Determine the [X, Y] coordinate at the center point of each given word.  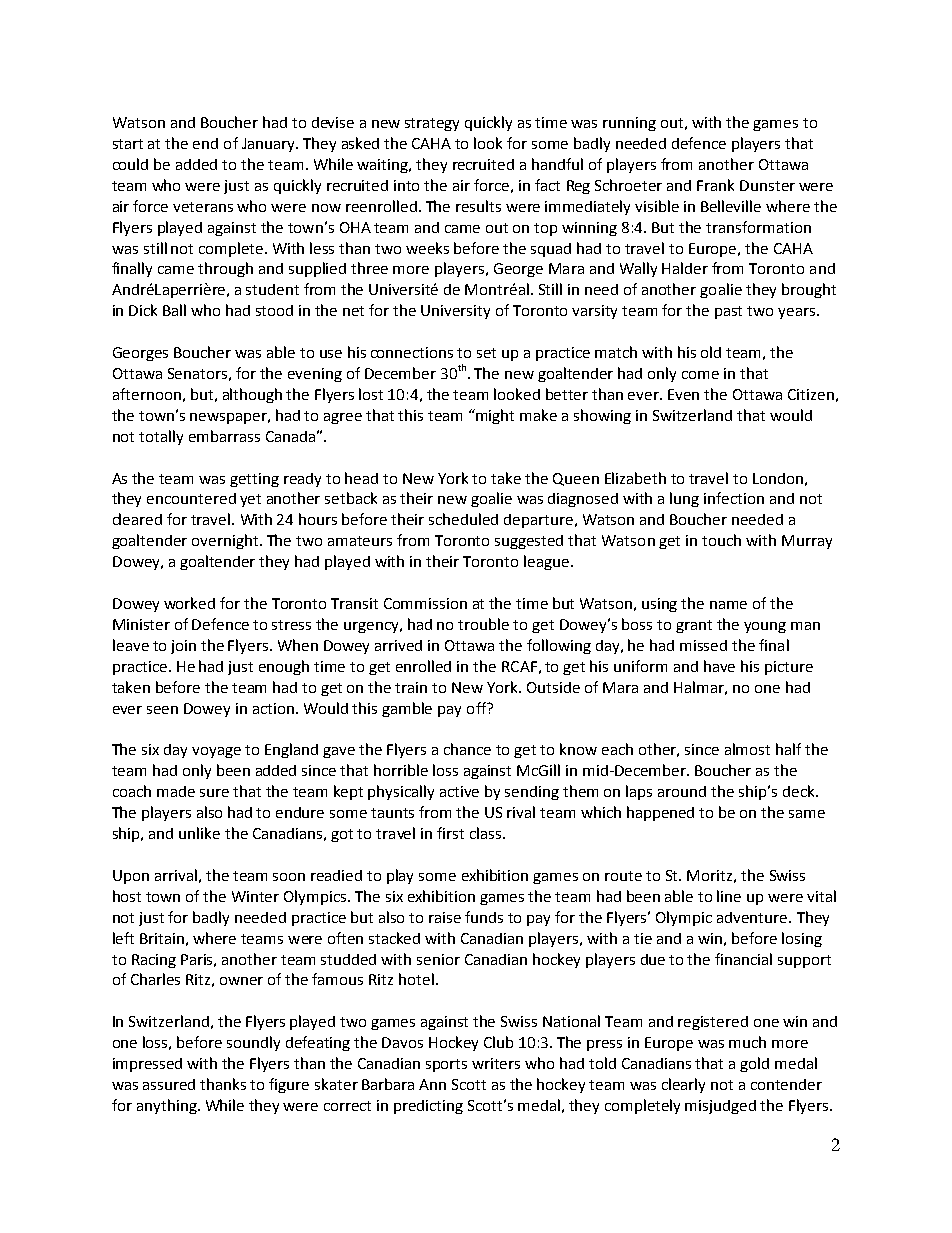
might [495, 416]
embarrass [224, 436]
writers [496, 1063]
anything [168, 1106]
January [269, 145]
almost [747, 749]
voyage [216, 752]
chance [467, 749]
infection [734, 498]
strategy [432, 124]
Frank [715, 185]
